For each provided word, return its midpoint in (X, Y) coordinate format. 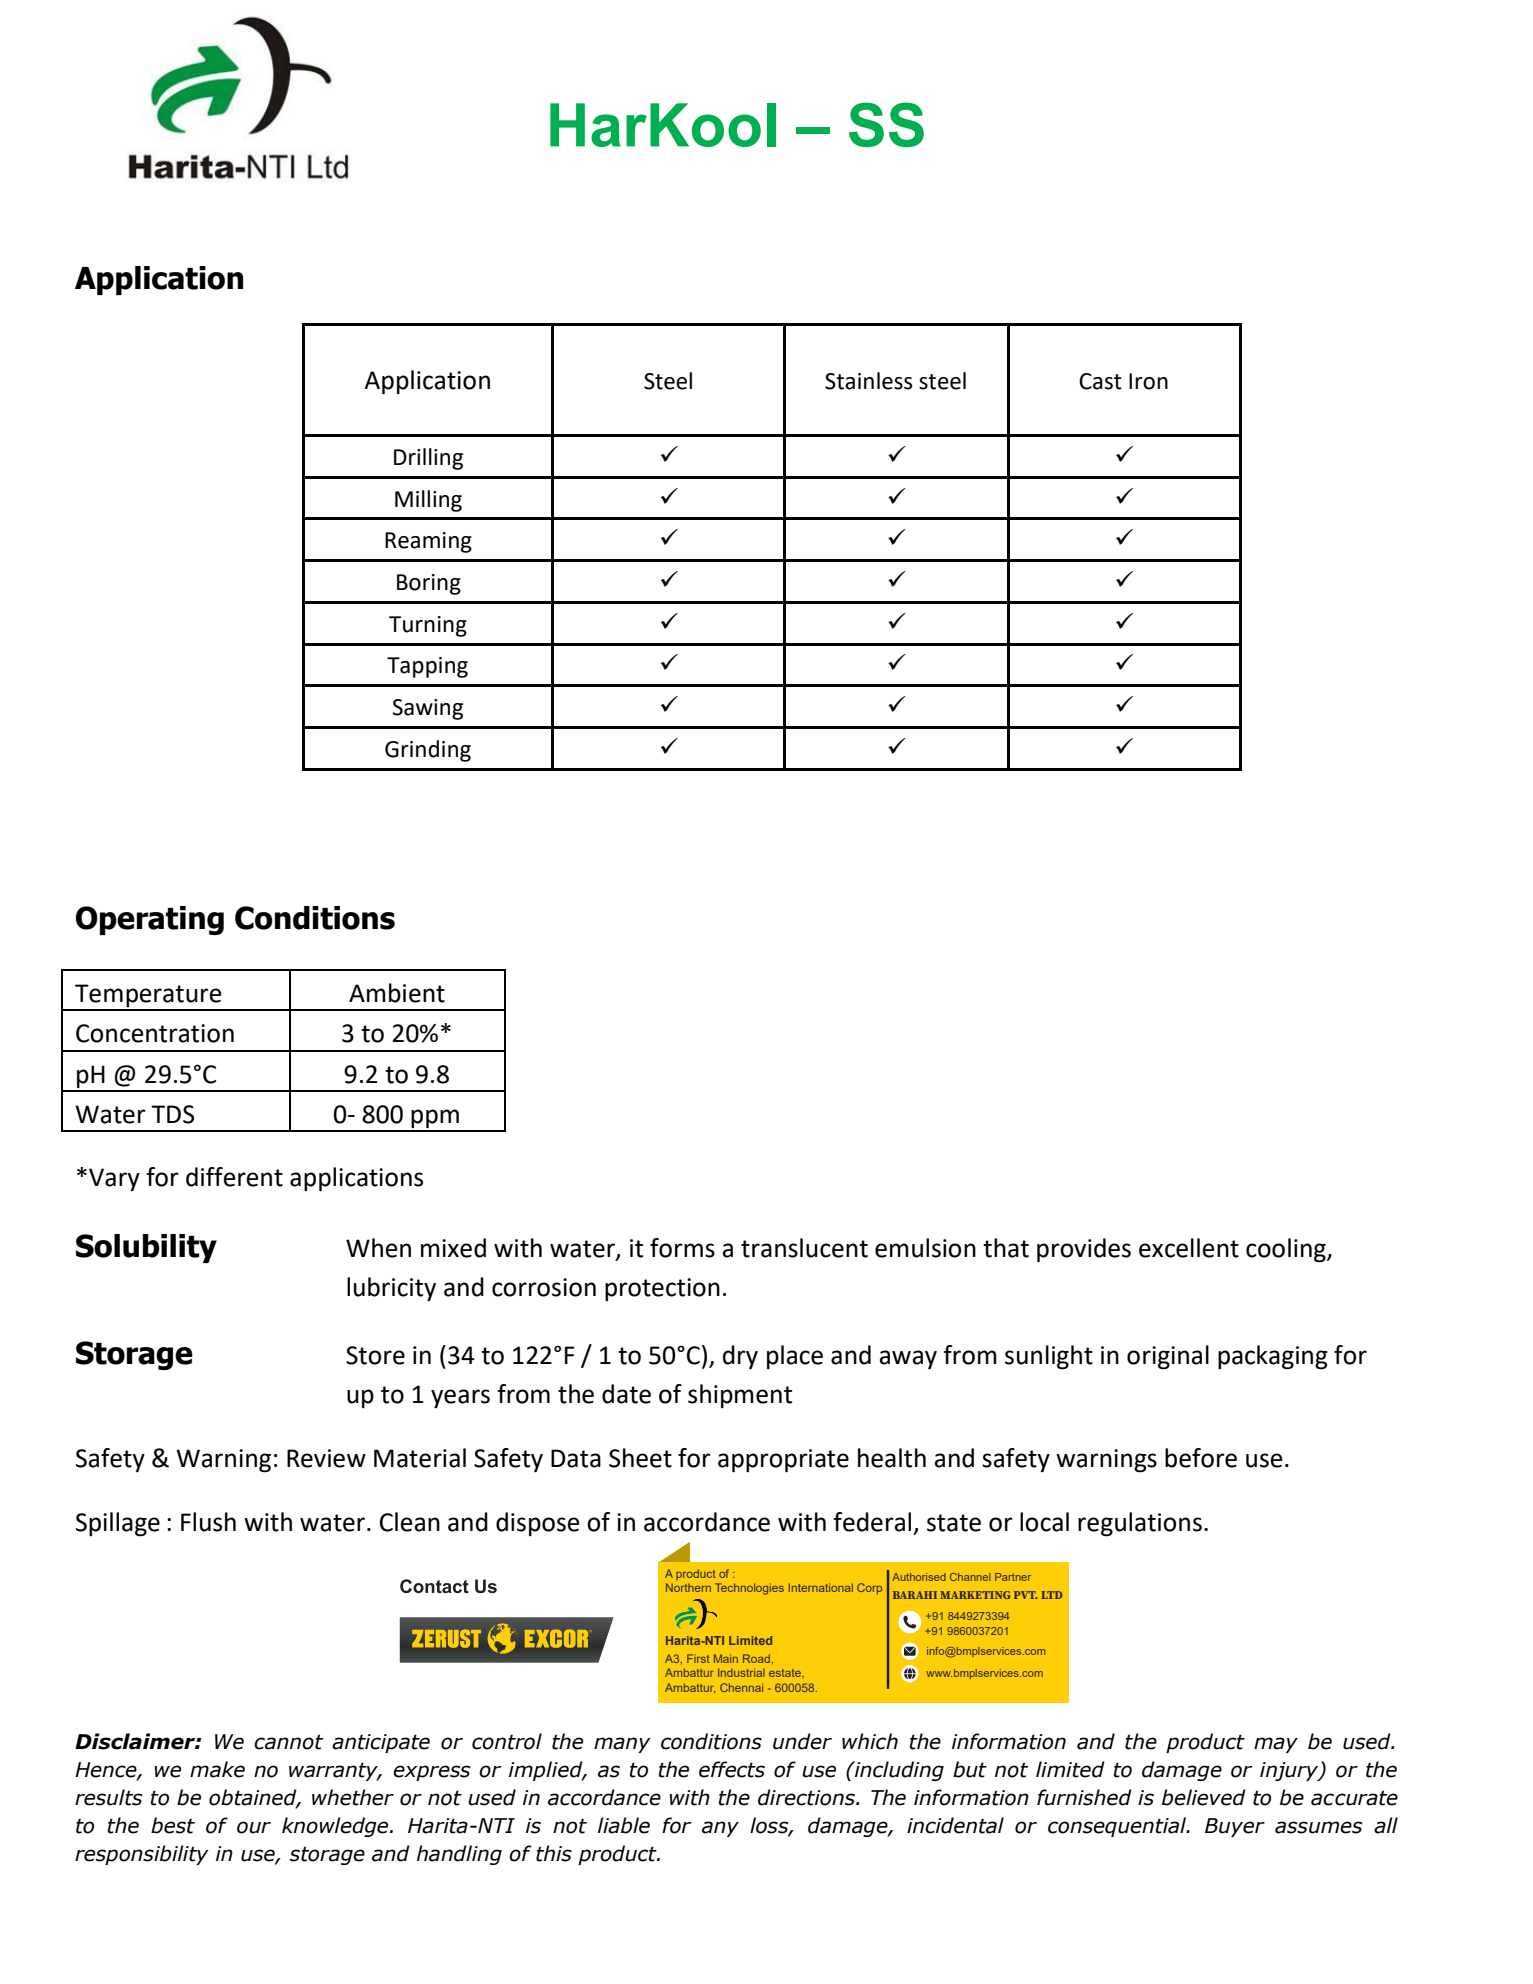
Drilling (428, 459)
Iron (1148, 381)
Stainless (868, 381)
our (254, 1827)
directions (807, 1797)
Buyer (1235, 1827)
